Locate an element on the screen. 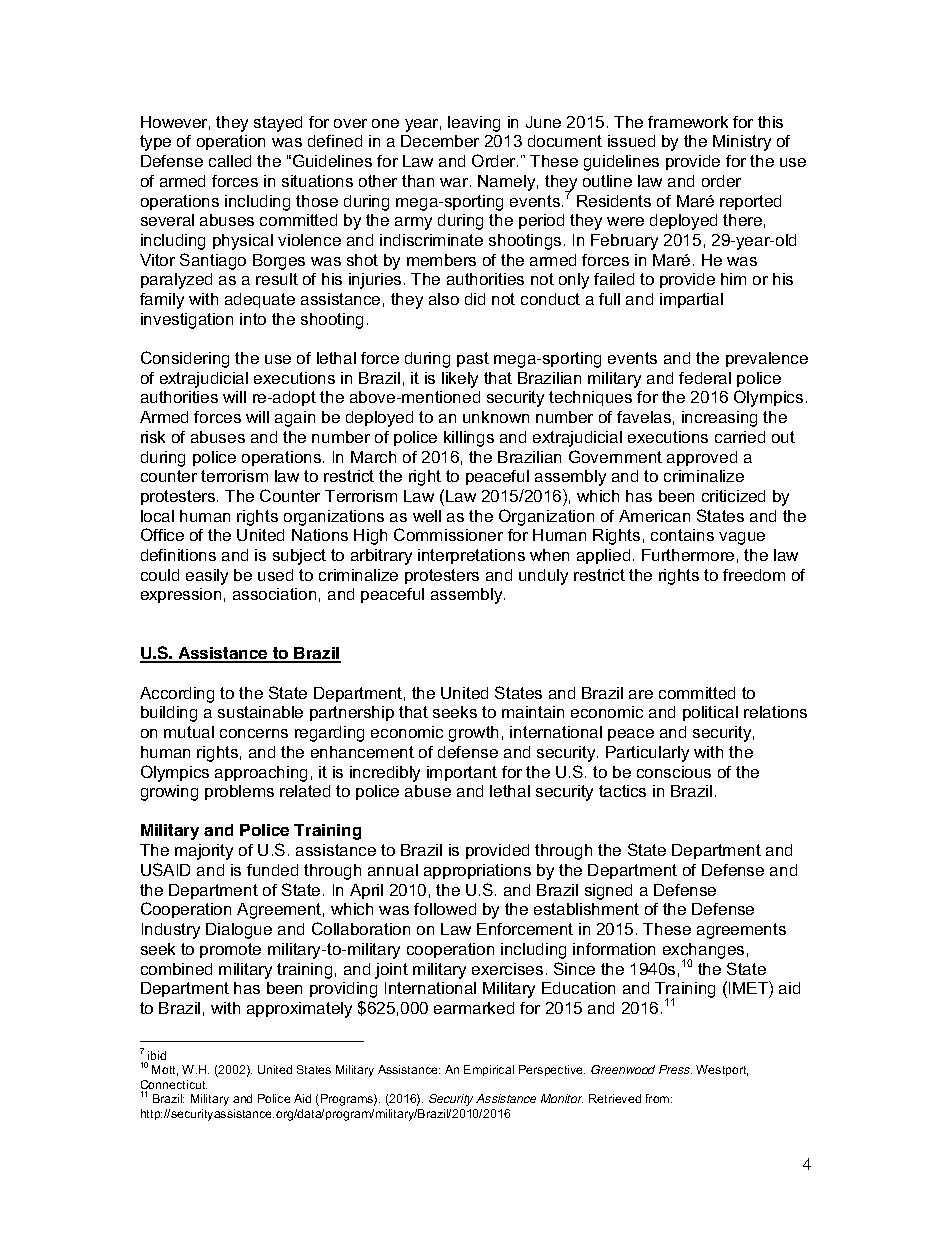  easily is located at coordinates (207, 577).
